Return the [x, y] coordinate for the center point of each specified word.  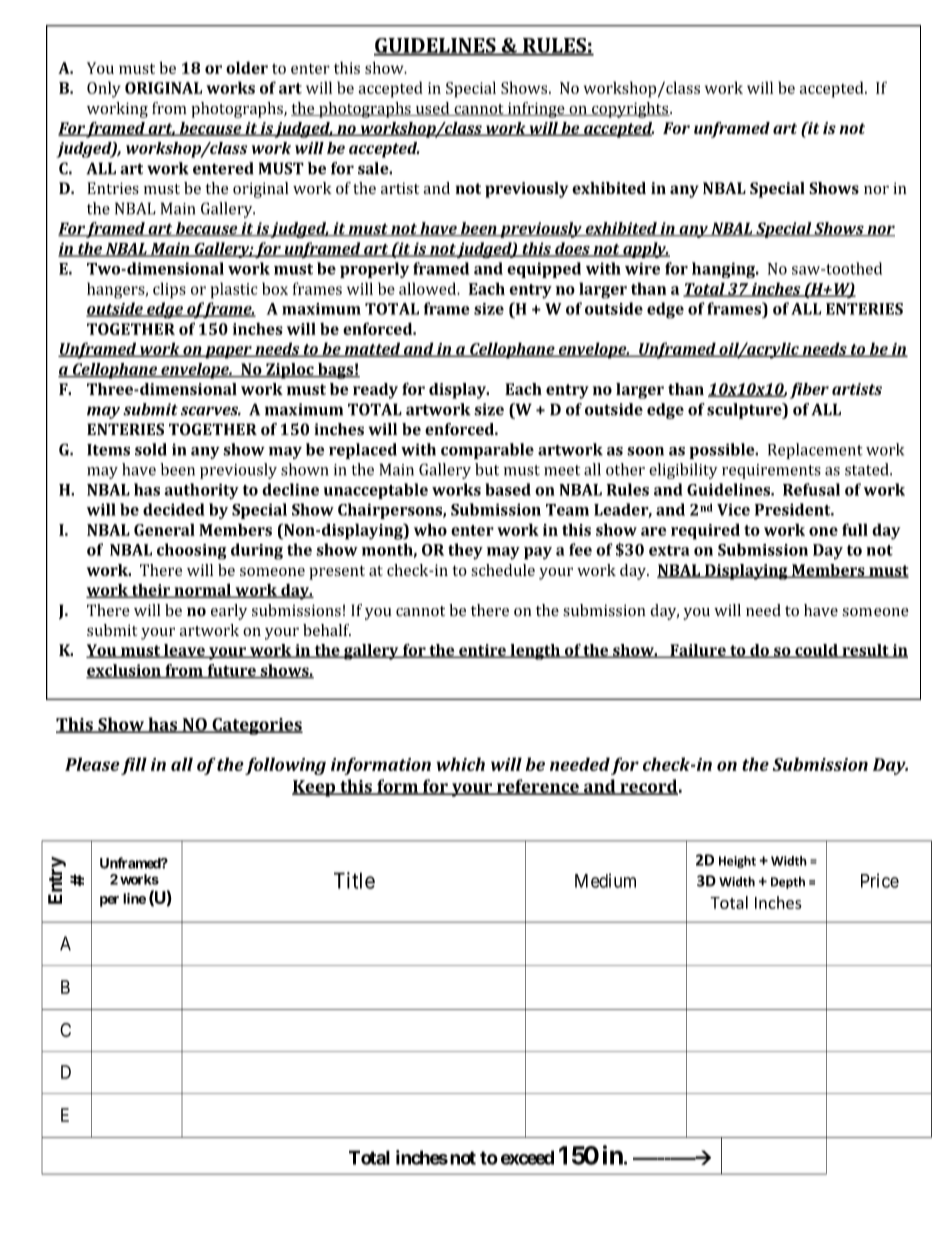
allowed [428, 288]
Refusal [811, 489]
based [508, 489]
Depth [788, 883]
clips [169, 290]
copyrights [630, 110]
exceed [527, 1157]
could [816, 651]
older [247, 67]
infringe [536, 110]
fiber [809, 391]
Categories [256, 726]
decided [174, 509]
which [460, 764]
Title [354, 880]
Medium [605, 880]
